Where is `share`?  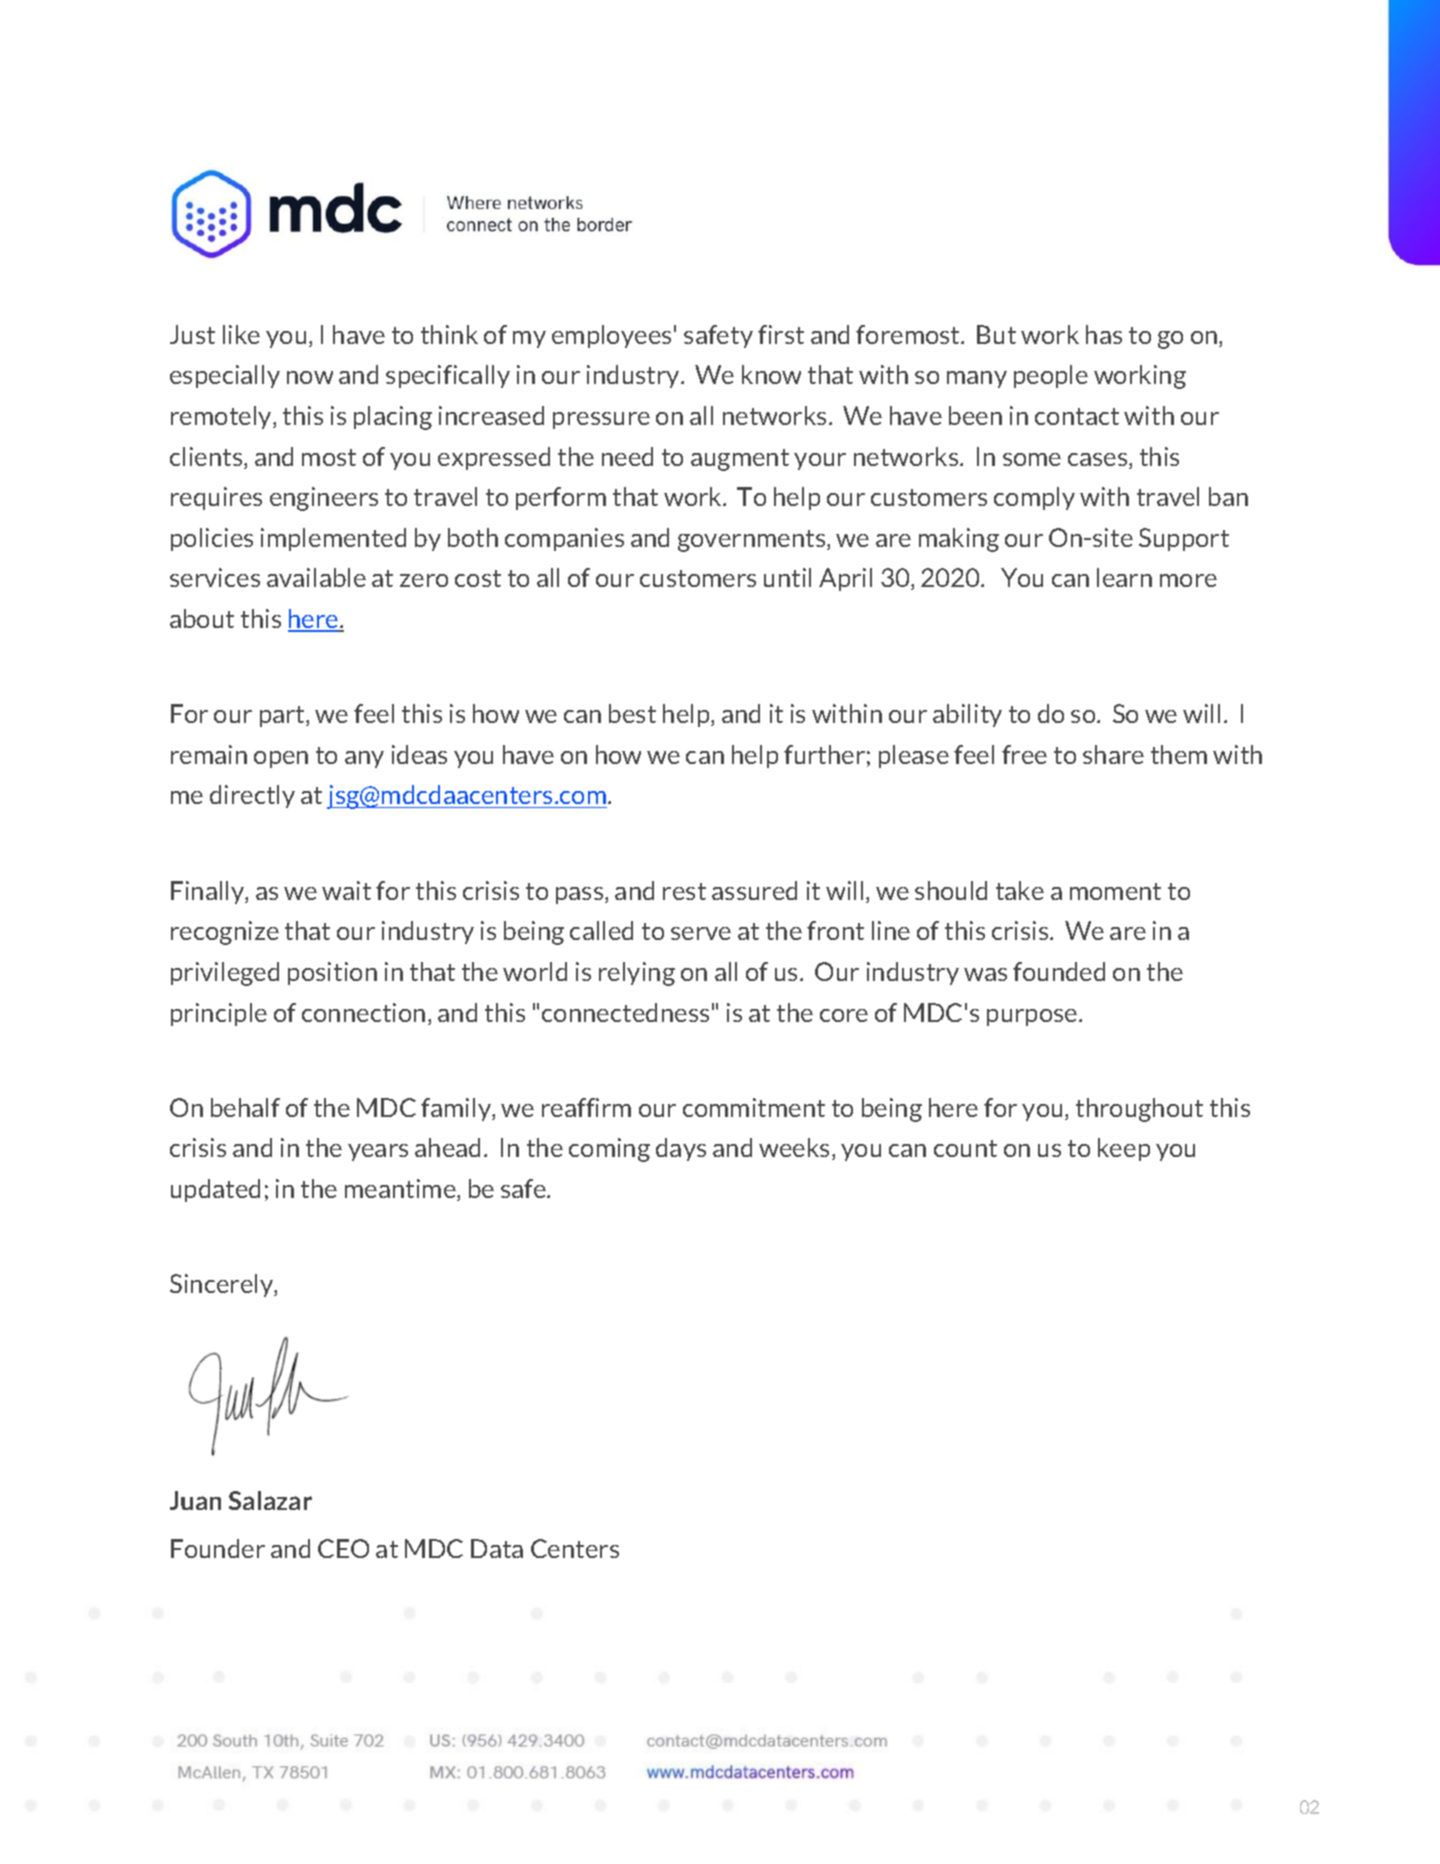 share is located at coordinates (1113, 754).
